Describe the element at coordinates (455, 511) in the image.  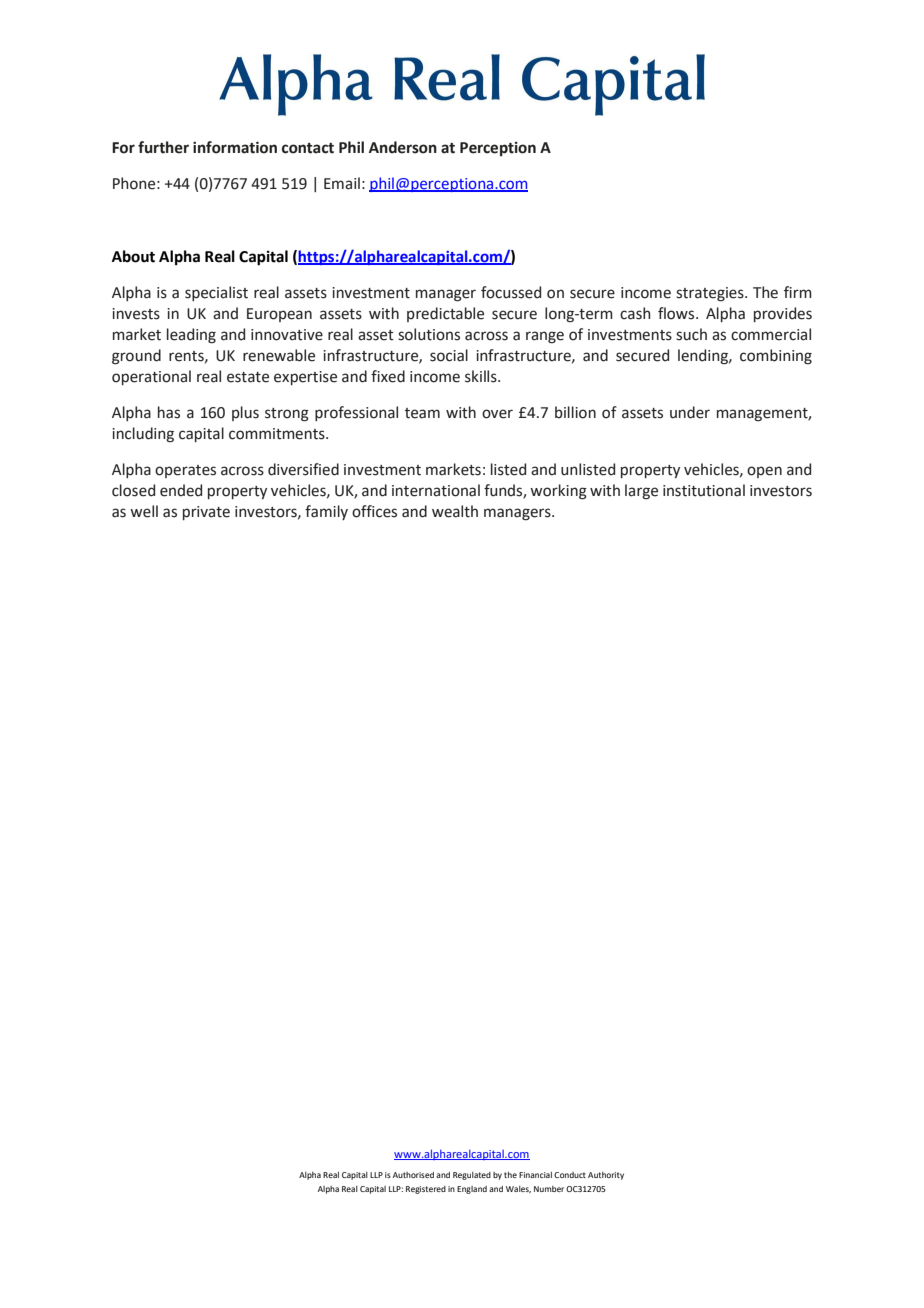
I see `wealth` at that location.
